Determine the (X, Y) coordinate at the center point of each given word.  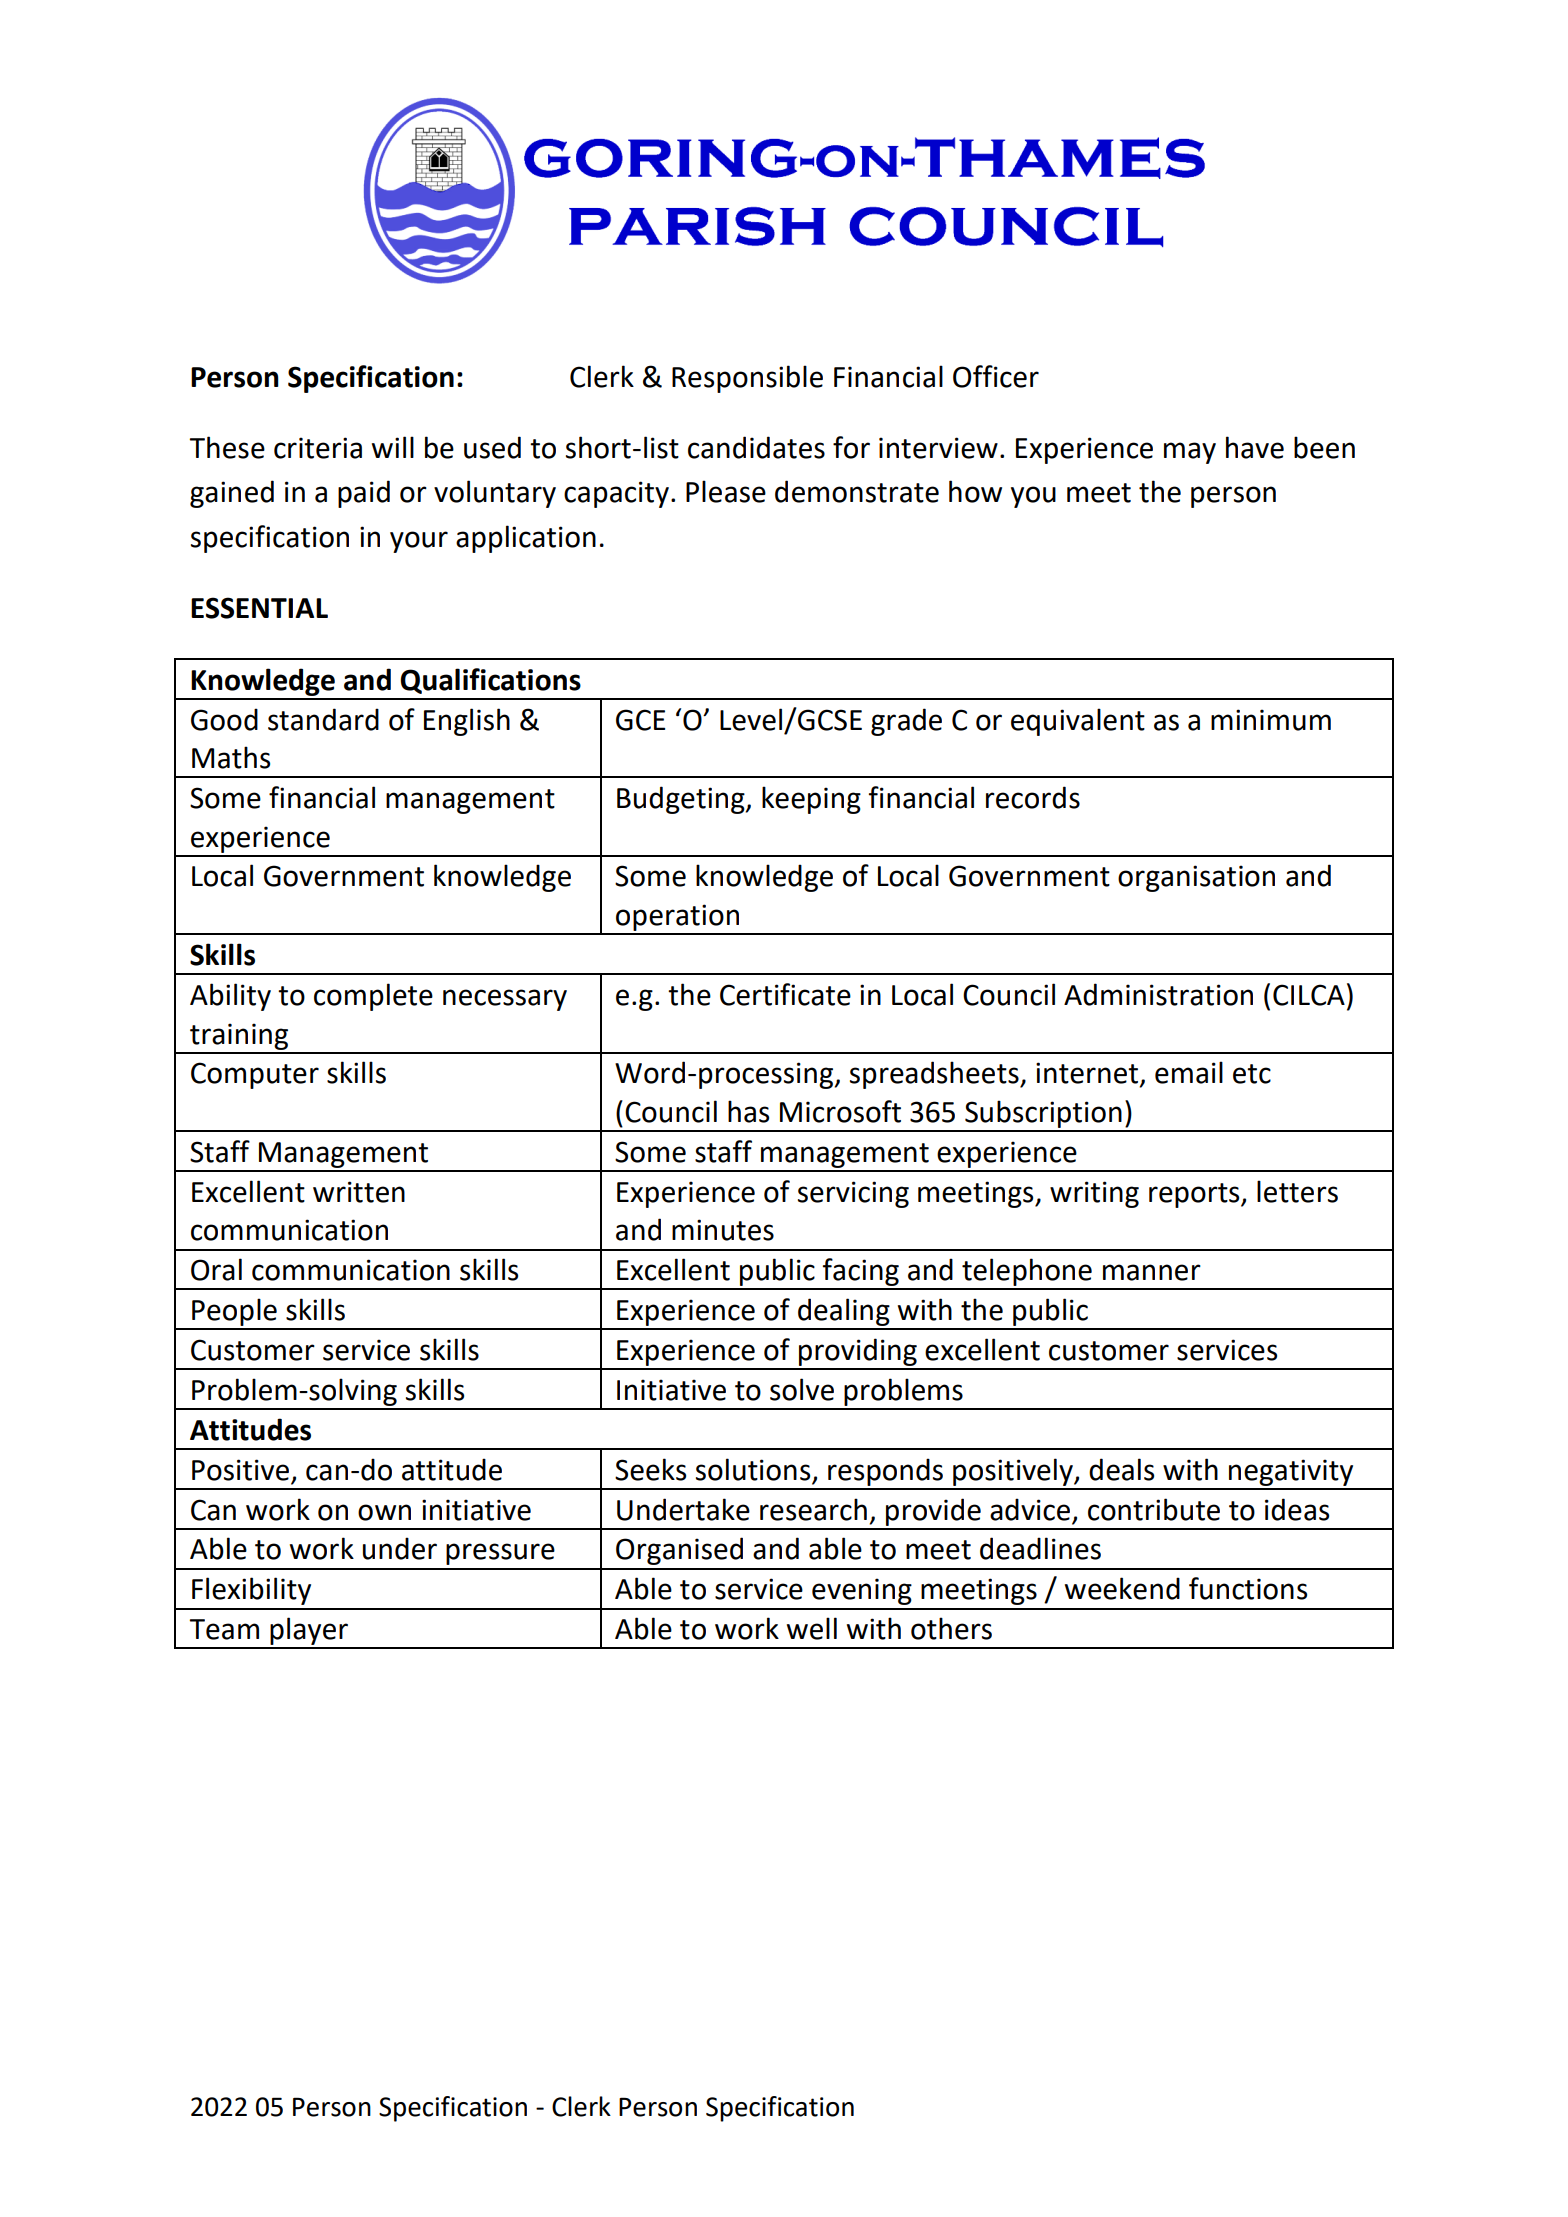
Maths (231, 757)
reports (1195, 1195)
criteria (318, 448)
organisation (1196, 878)
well (812, 1628)
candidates (756, 447)
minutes (723, 1230)
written (359, 1192)
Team (224, 1629)
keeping (811, 800)
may (1190, 453)
